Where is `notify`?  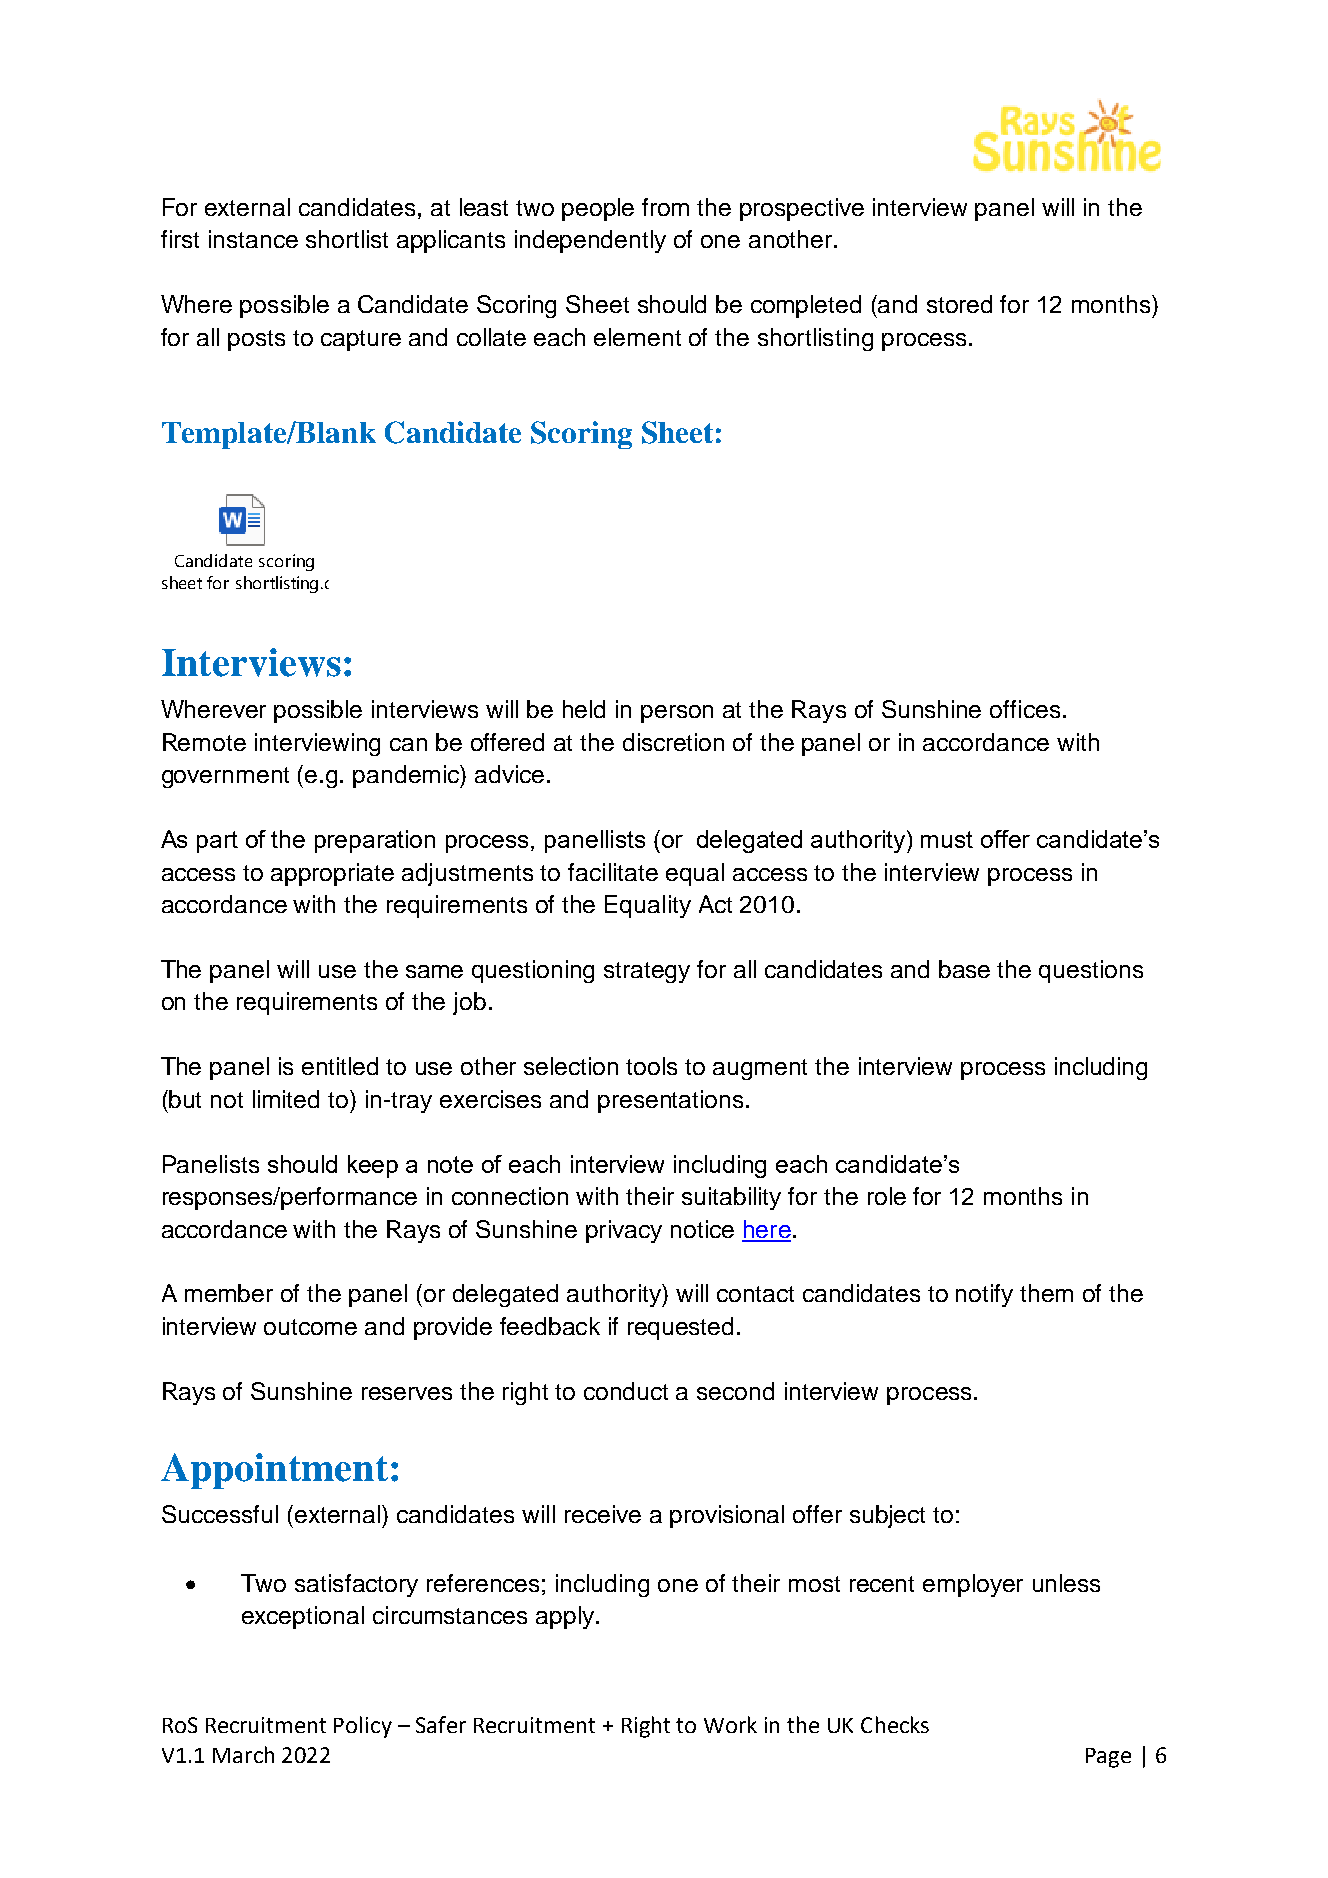 notify is located at coordinates (984, 1295).
